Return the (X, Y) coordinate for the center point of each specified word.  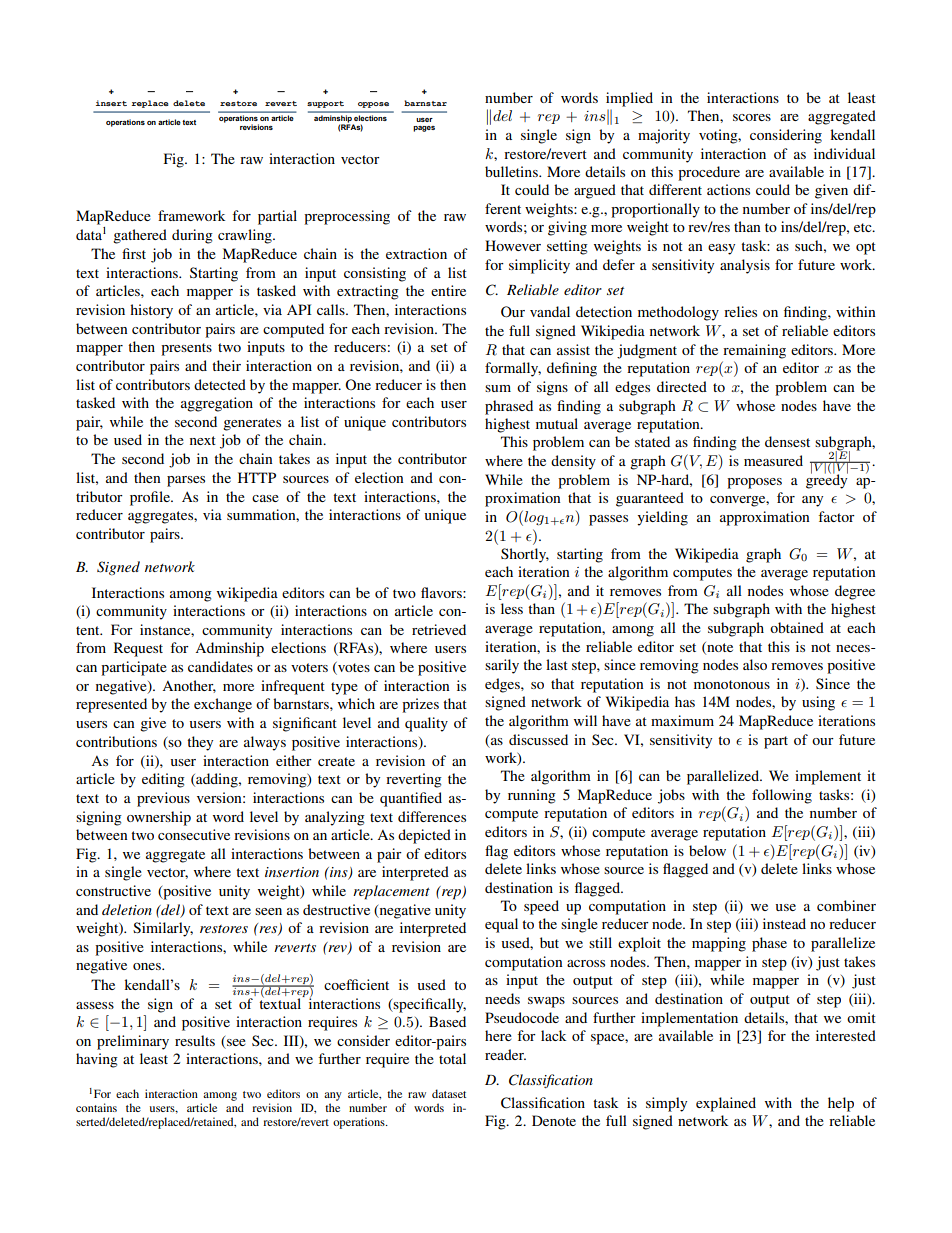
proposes (754, 483)
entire (448, 290)
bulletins (512, 171)
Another (189, 686)
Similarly (163, 929)
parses (186, 481)
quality (426, 724)
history (151, 311)
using (818, 703)
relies (740, 311)
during (192, 236)
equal (501, 925)
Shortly (525, 555)
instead (784, 923)
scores (752, 117)
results (195, 1040)
